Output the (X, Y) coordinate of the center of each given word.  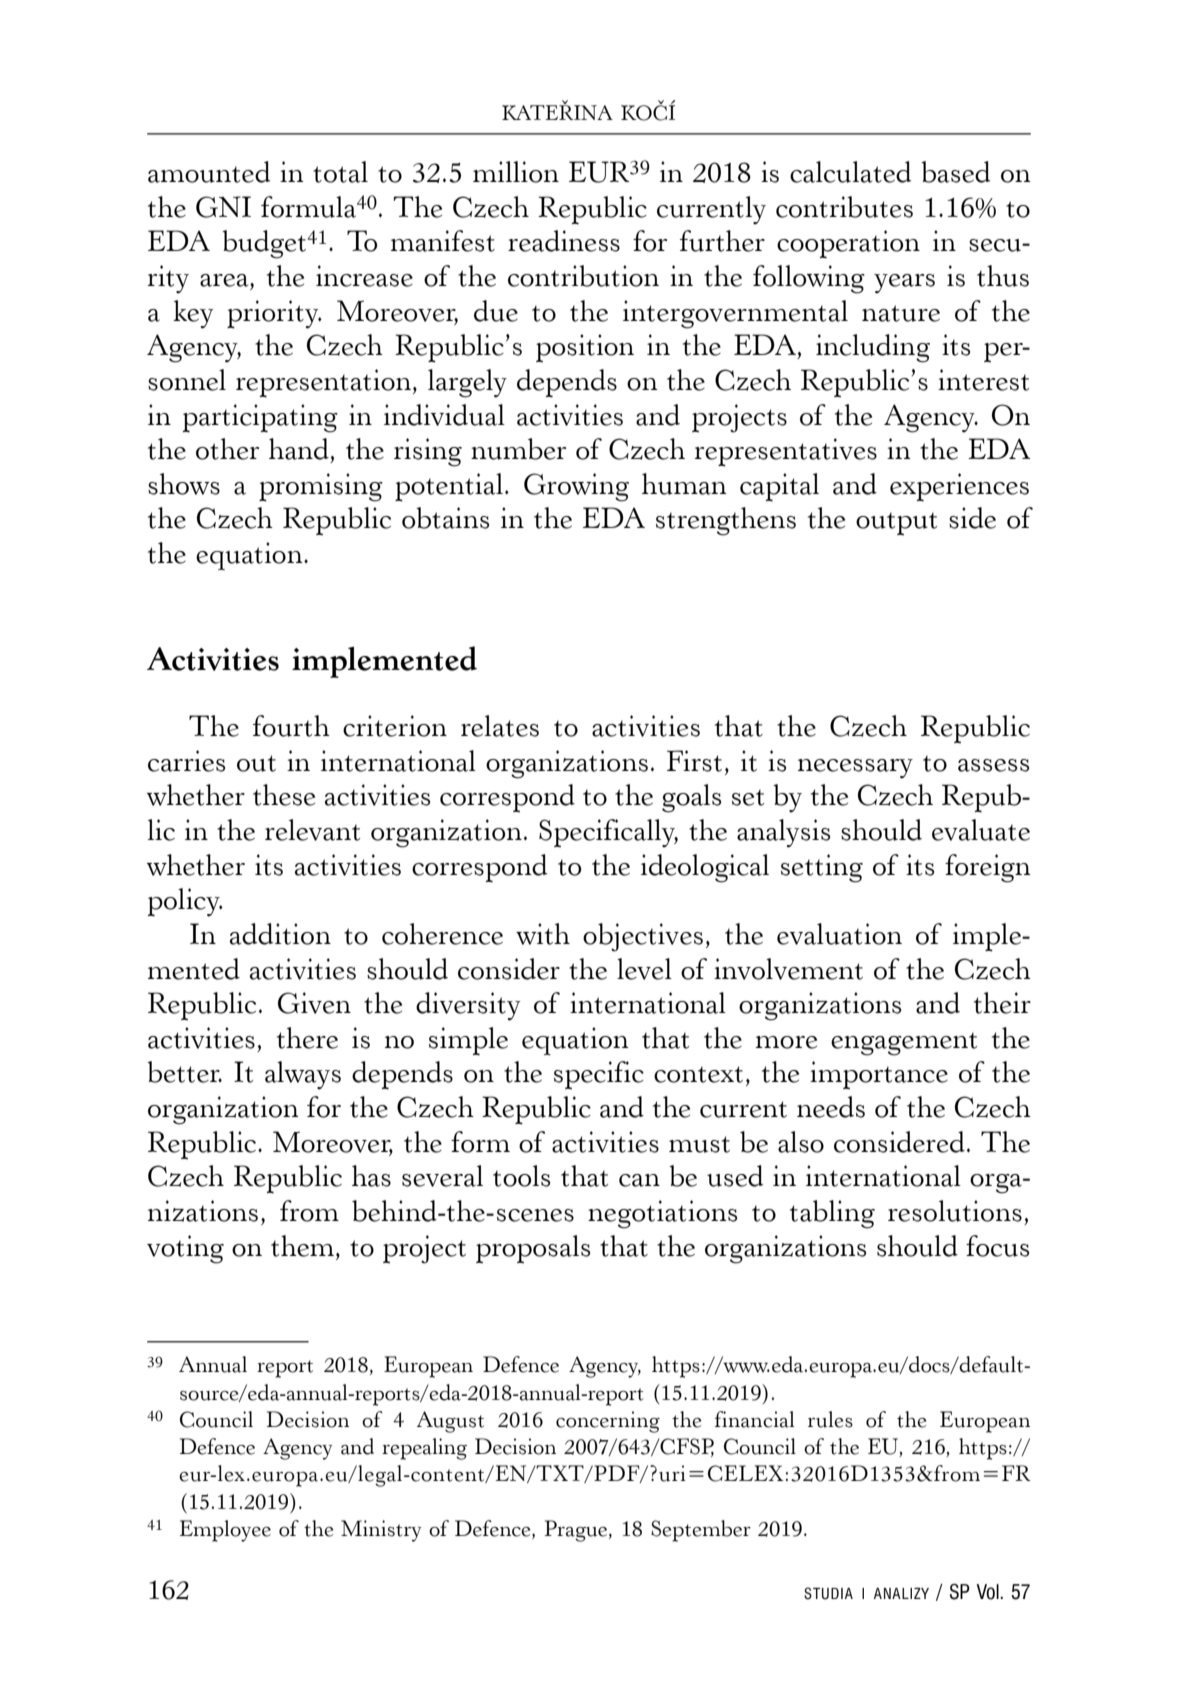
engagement (904, 1044)
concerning (608, 1422)
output (896, 524)
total (340, 172)
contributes (844, 207)
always (303, 1075)
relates (500, 726)
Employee (225, 1531)
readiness (564, 241)
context (698, 1074)
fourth (291, 726)
